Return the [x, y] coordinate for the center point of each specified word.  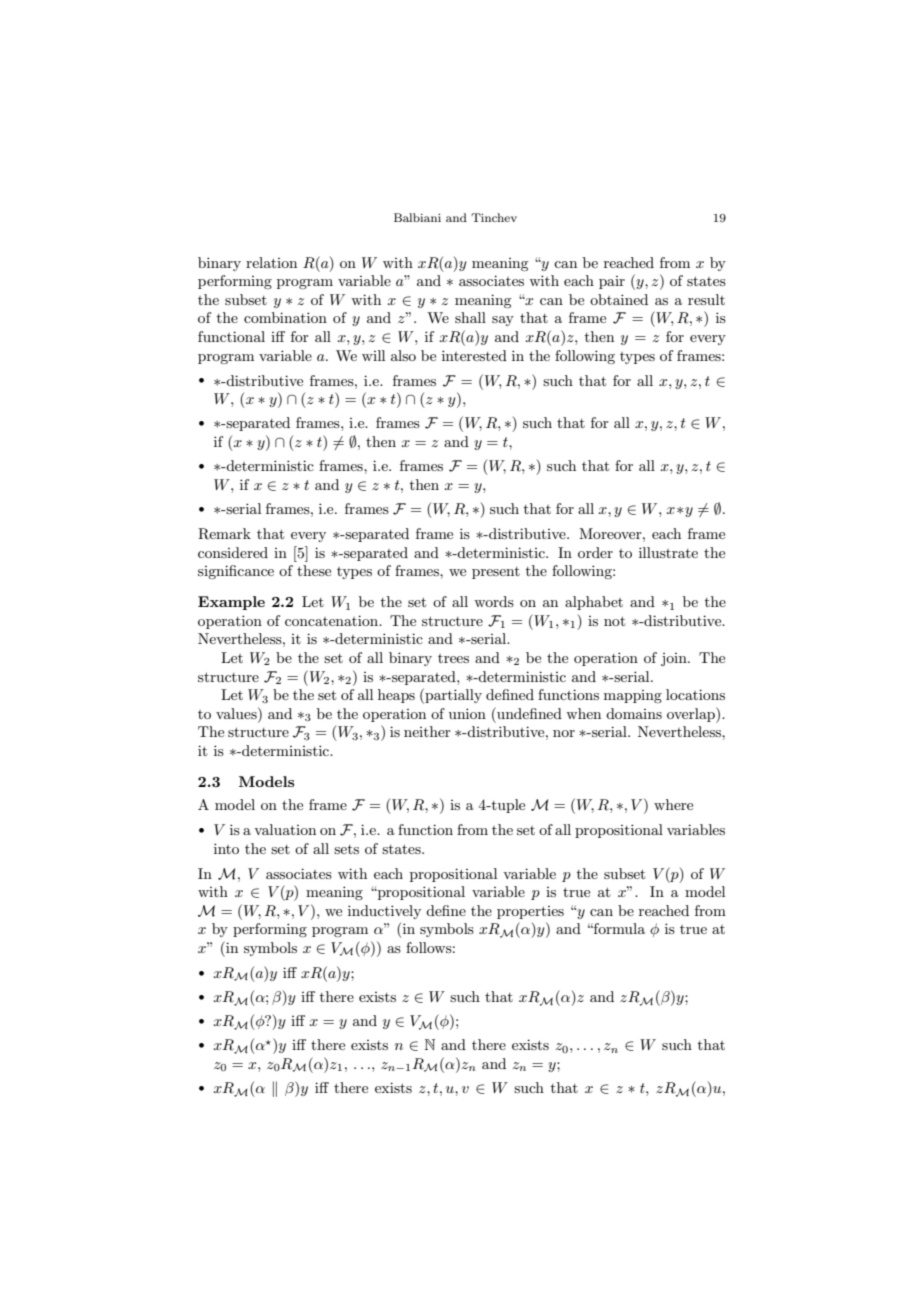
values [237, 713]
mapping [633, 696]
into [226, 848]
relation [271, 262]
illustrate [668, 552]
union [467, 713]
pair [612, 282]
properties [530, 912]
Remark [224, 534]
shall [470, 317]
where [673, 804]
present [496, 573]
